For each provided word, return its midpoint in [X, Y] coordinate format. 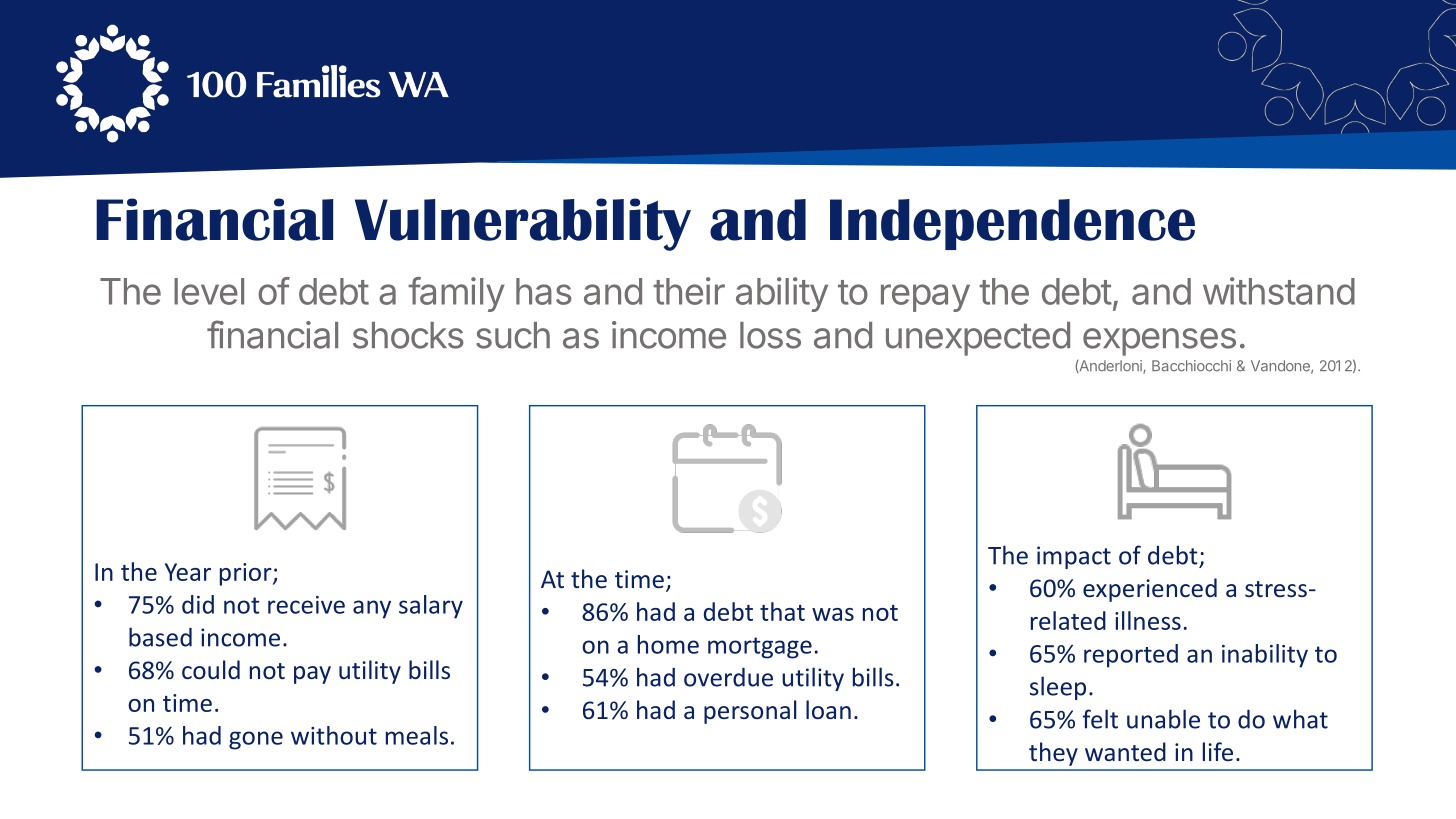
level [209, 291]
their [689, 291]
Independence [1012, 224]
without [334, 735]
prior [247, 574]
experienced [1150, 590]
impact [1074, 557]
